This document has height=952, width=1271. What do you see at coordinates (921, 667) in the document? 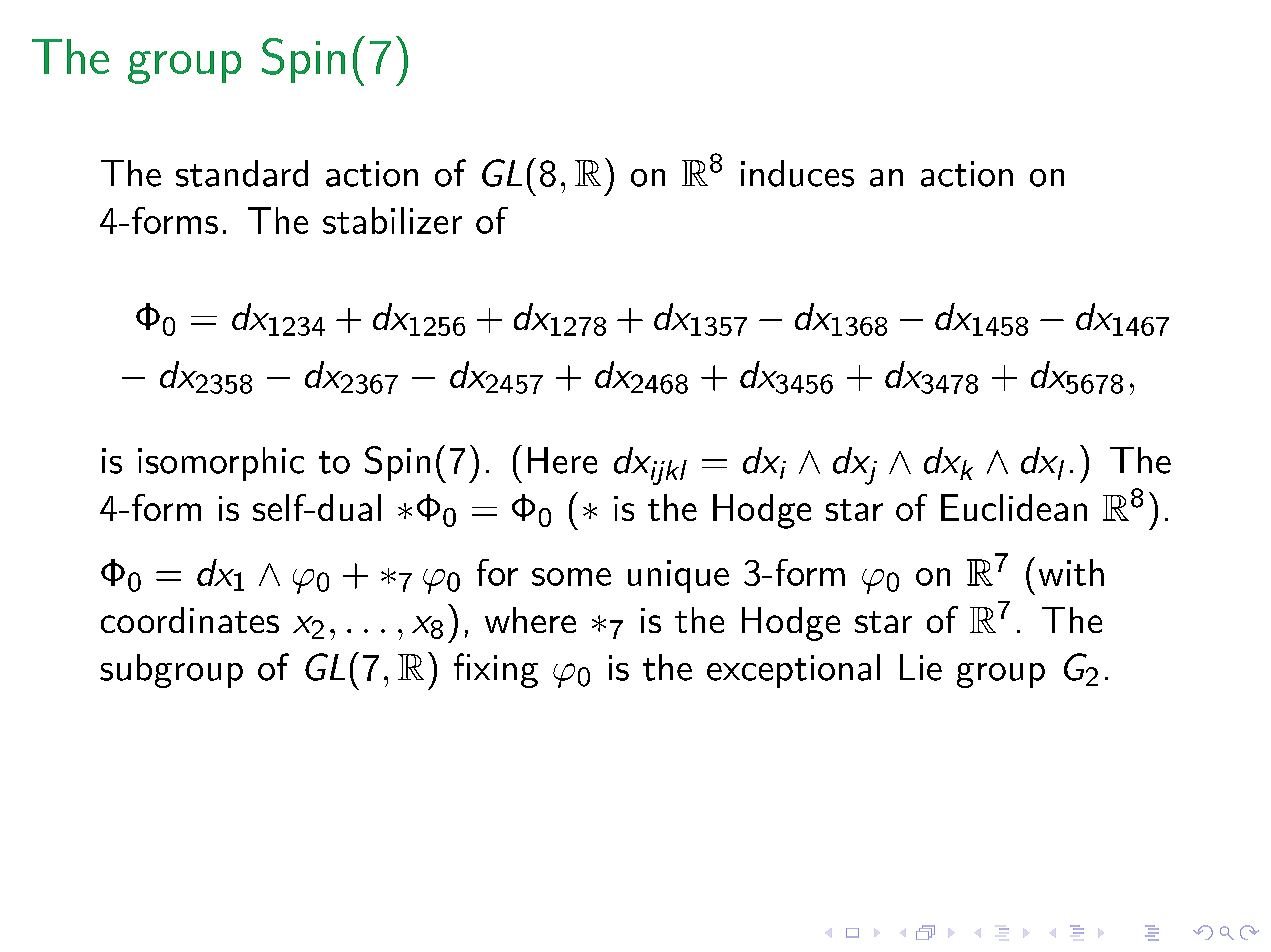
I see `Lie` at bounding box center [921, 667].
